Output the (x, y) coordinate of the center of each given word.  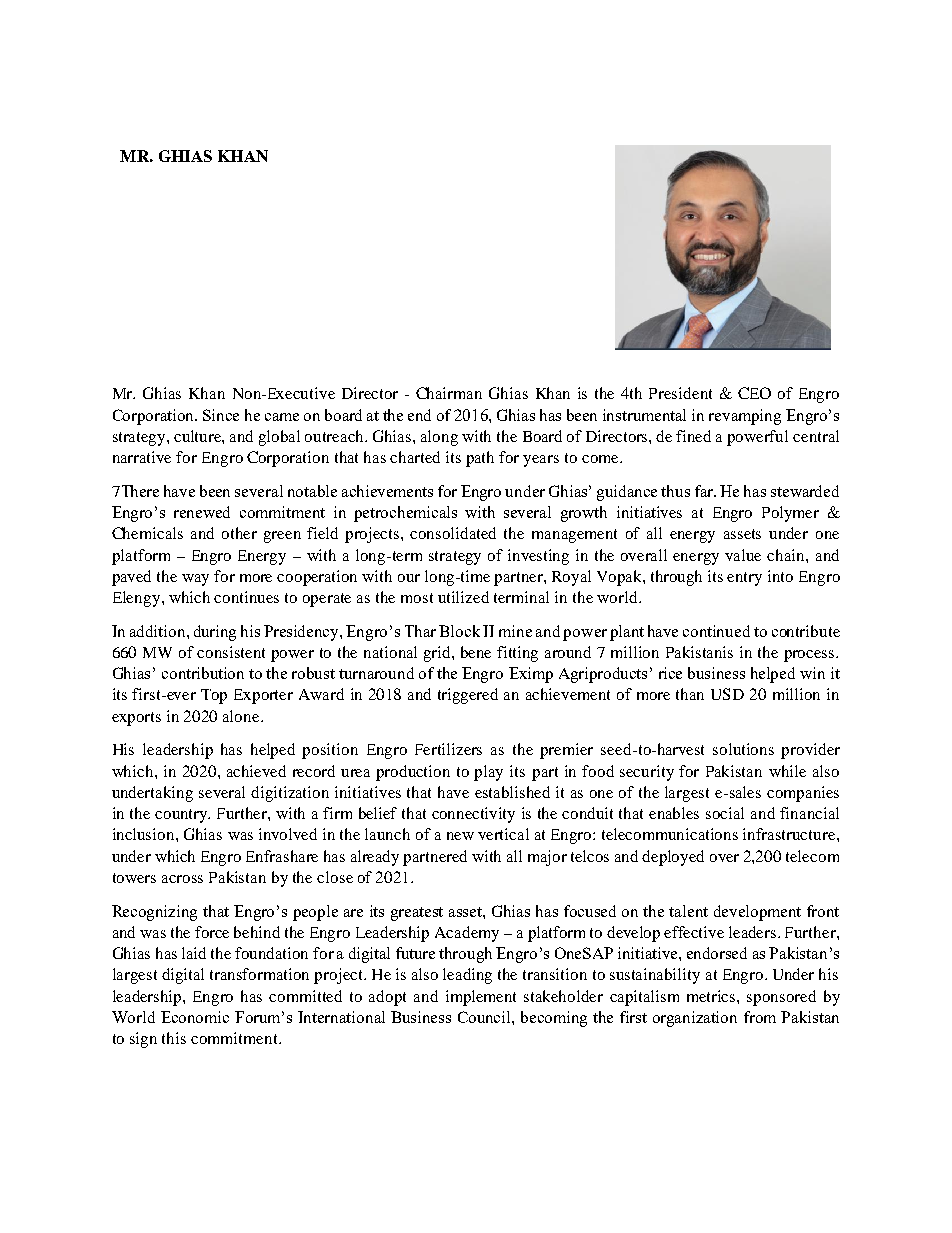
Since (221, 415)
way (195, 580)
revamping (745, 417)
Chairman (449, 393)
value (743, 555)
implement (481, 998)
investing (538, 557)
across (182, 879)
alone (242, 716)
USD (727, 694)
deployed (673, 858)
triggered (468, 696)
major (547, 858)
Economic (195, 1017)
